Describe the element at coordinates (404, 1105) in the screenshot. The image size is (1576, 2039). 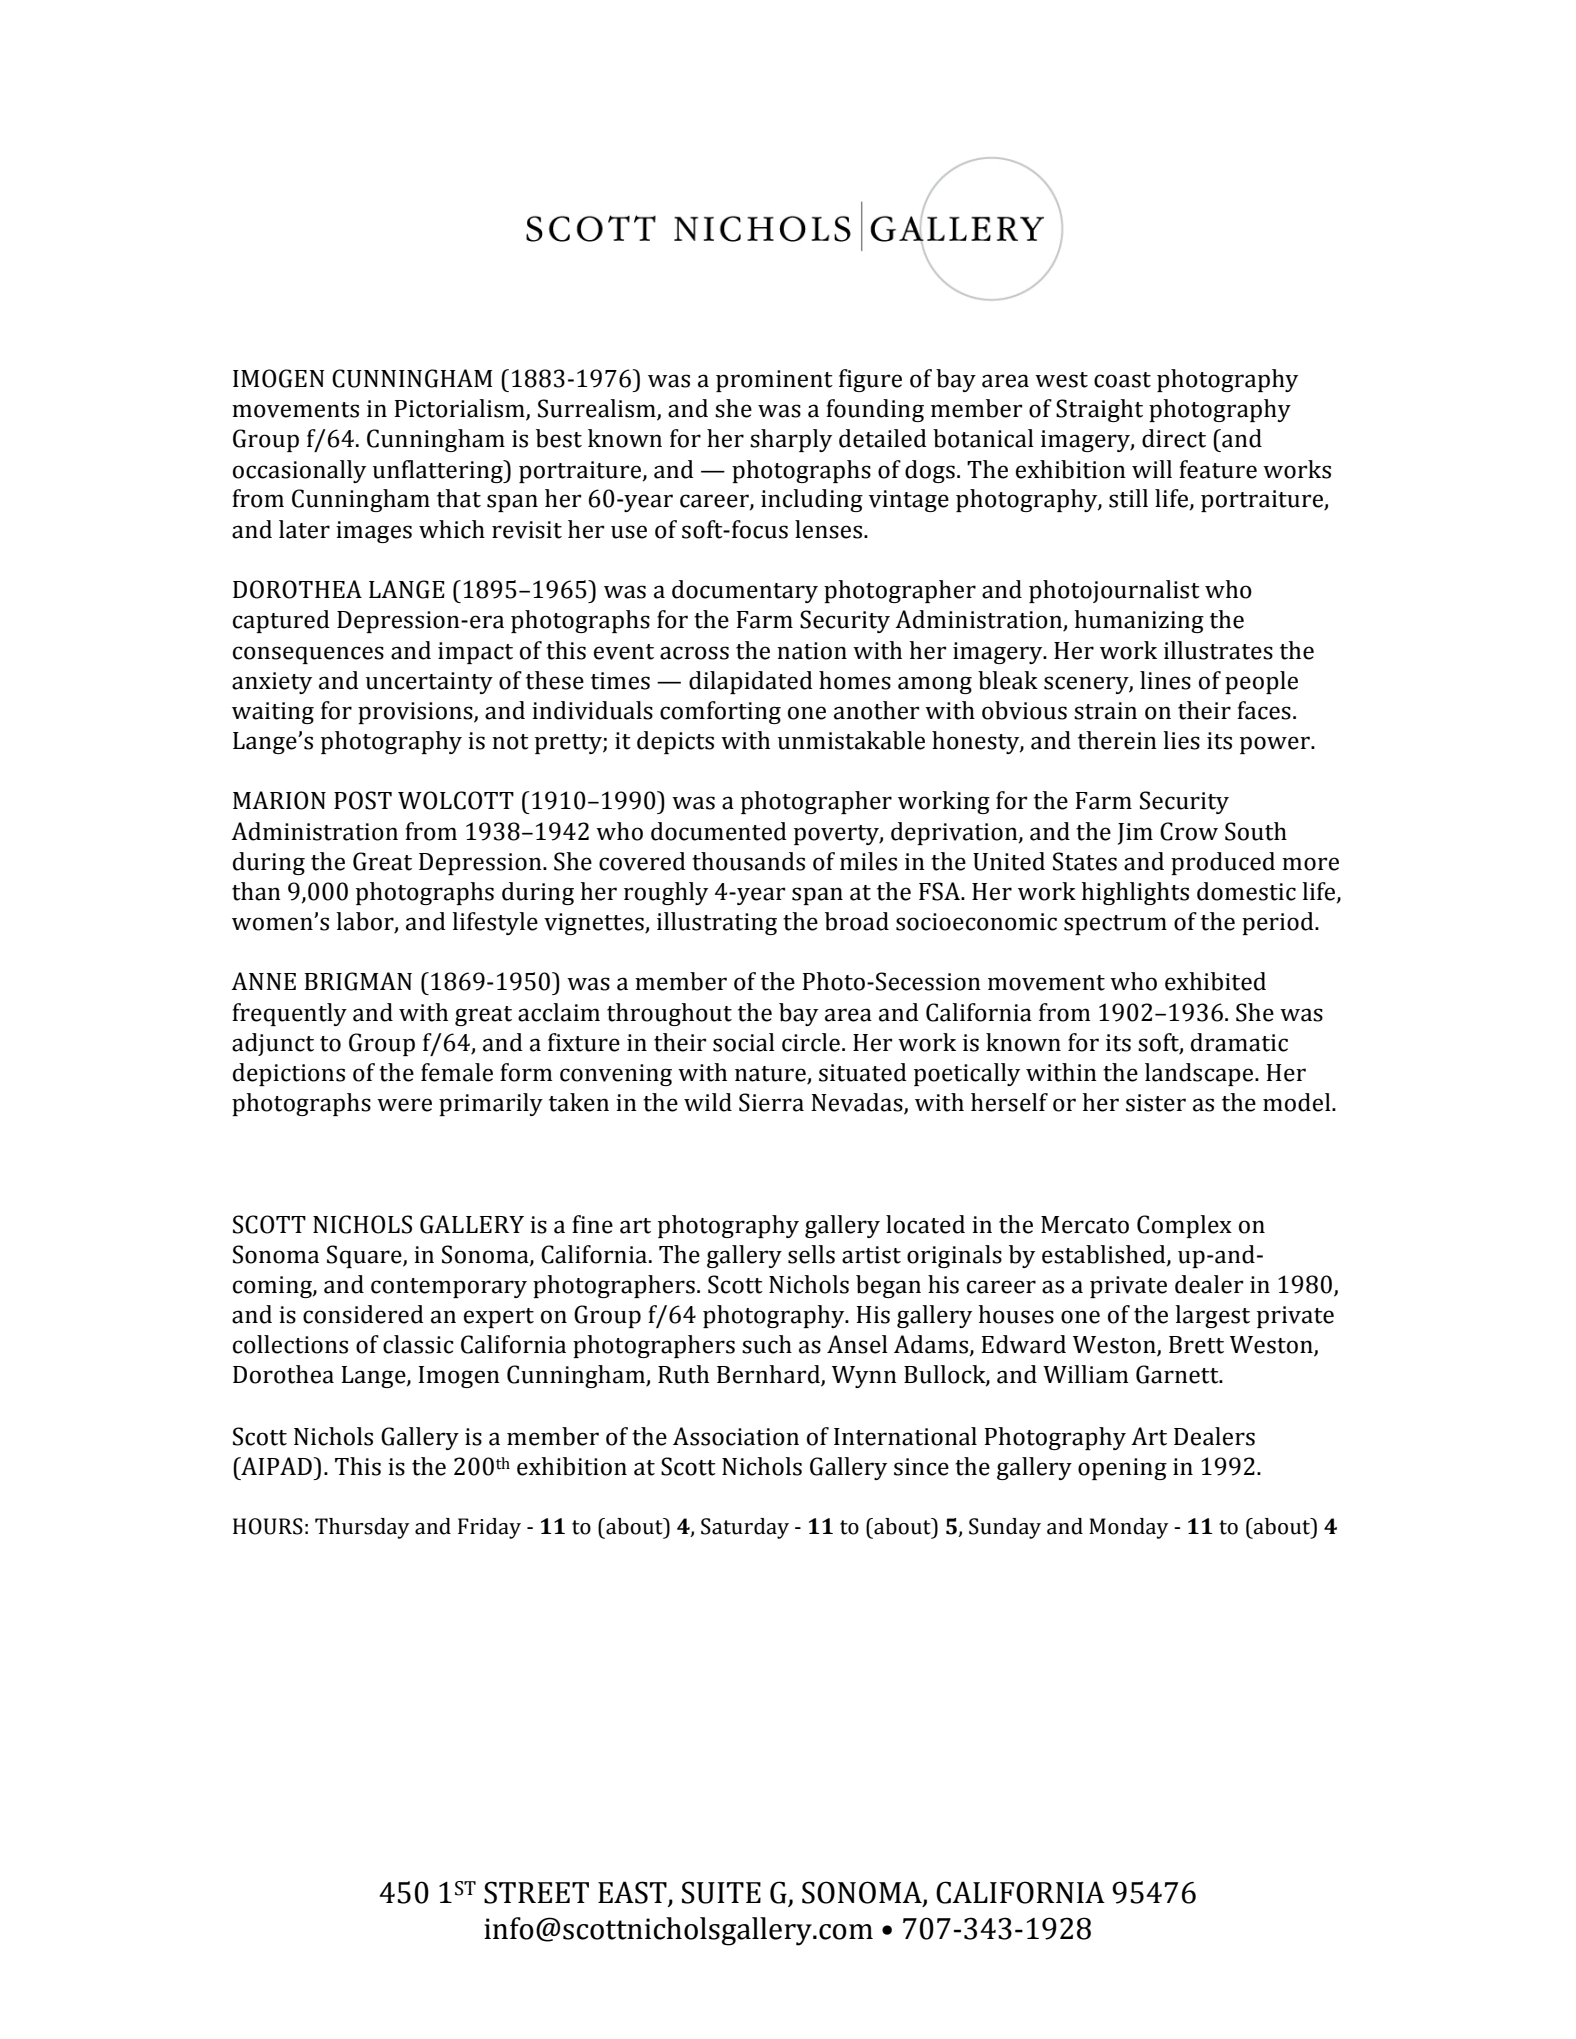
I see `were` at that location.
